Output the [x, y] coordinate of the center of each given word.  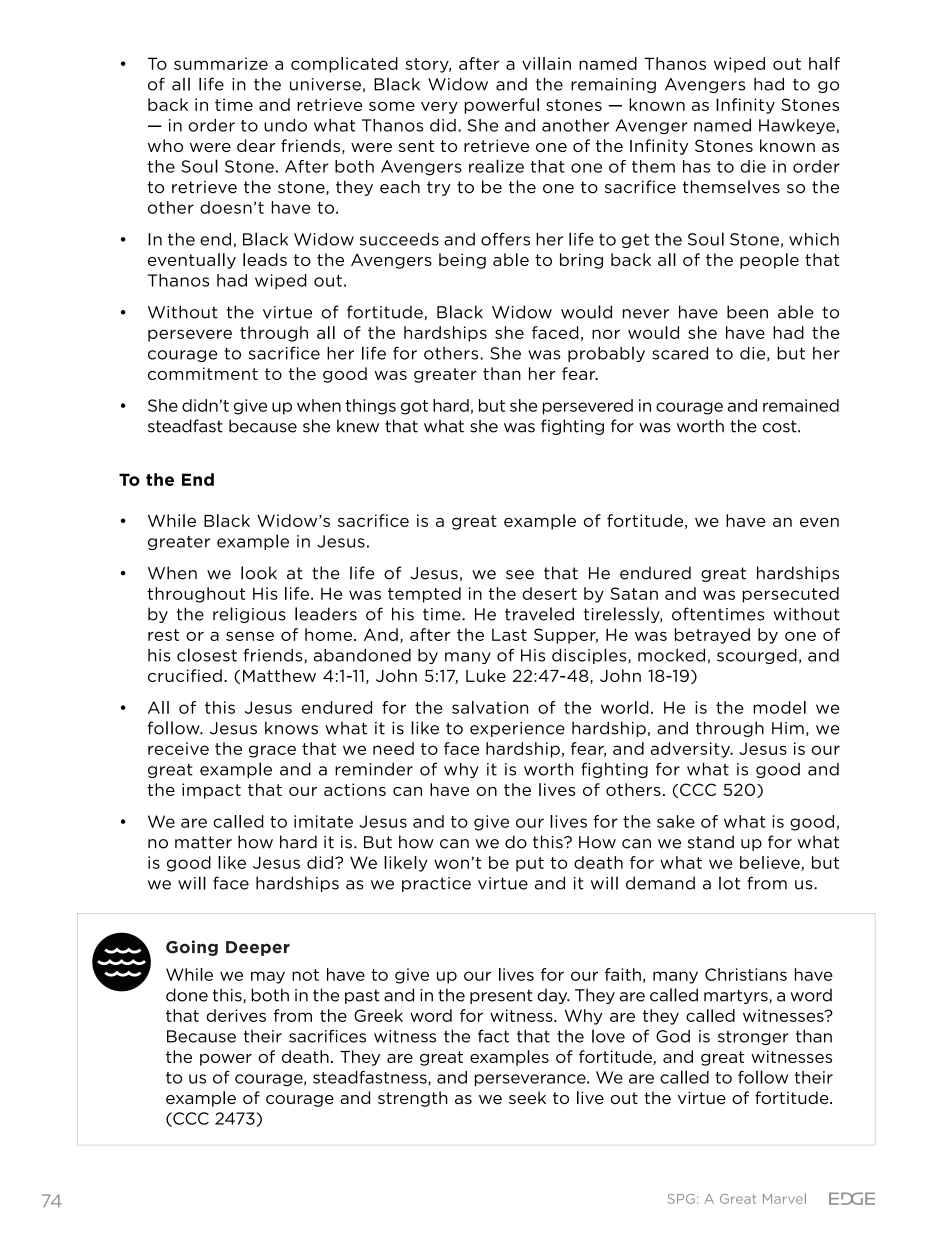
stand [711, 842]
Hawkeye [797, 126]
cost [781, 426]
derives [236, 1015]
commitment [203, 373]
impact [211, 791]
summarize [221, 63]
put [530, 864]
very [439, 108]
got [414, 407]
